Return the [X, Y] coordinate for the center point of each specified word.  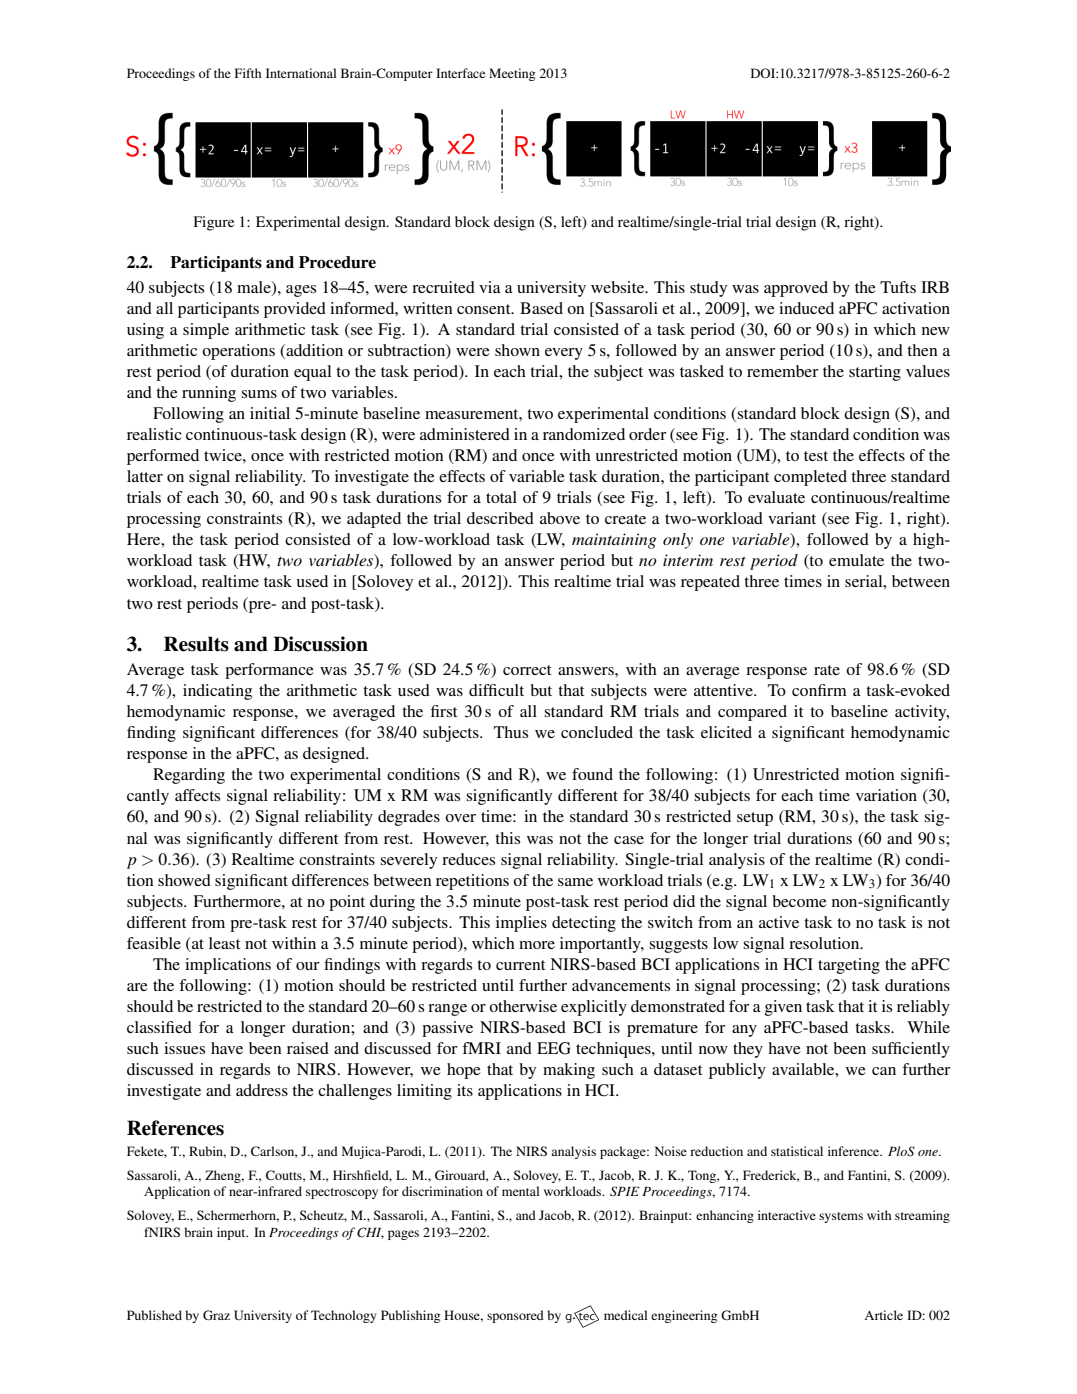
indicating [217, 692]
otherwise [523, 1006]
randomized [584, 434]
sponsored [515, 1316]
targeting [849, 966]
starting [875, 373]
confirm [819, 690]
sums [259, 394]
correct [527, 670]
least [224, 943]
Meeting [512, 74]
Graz [216, 1315]
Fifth [248, 73]
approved [796, 289]
